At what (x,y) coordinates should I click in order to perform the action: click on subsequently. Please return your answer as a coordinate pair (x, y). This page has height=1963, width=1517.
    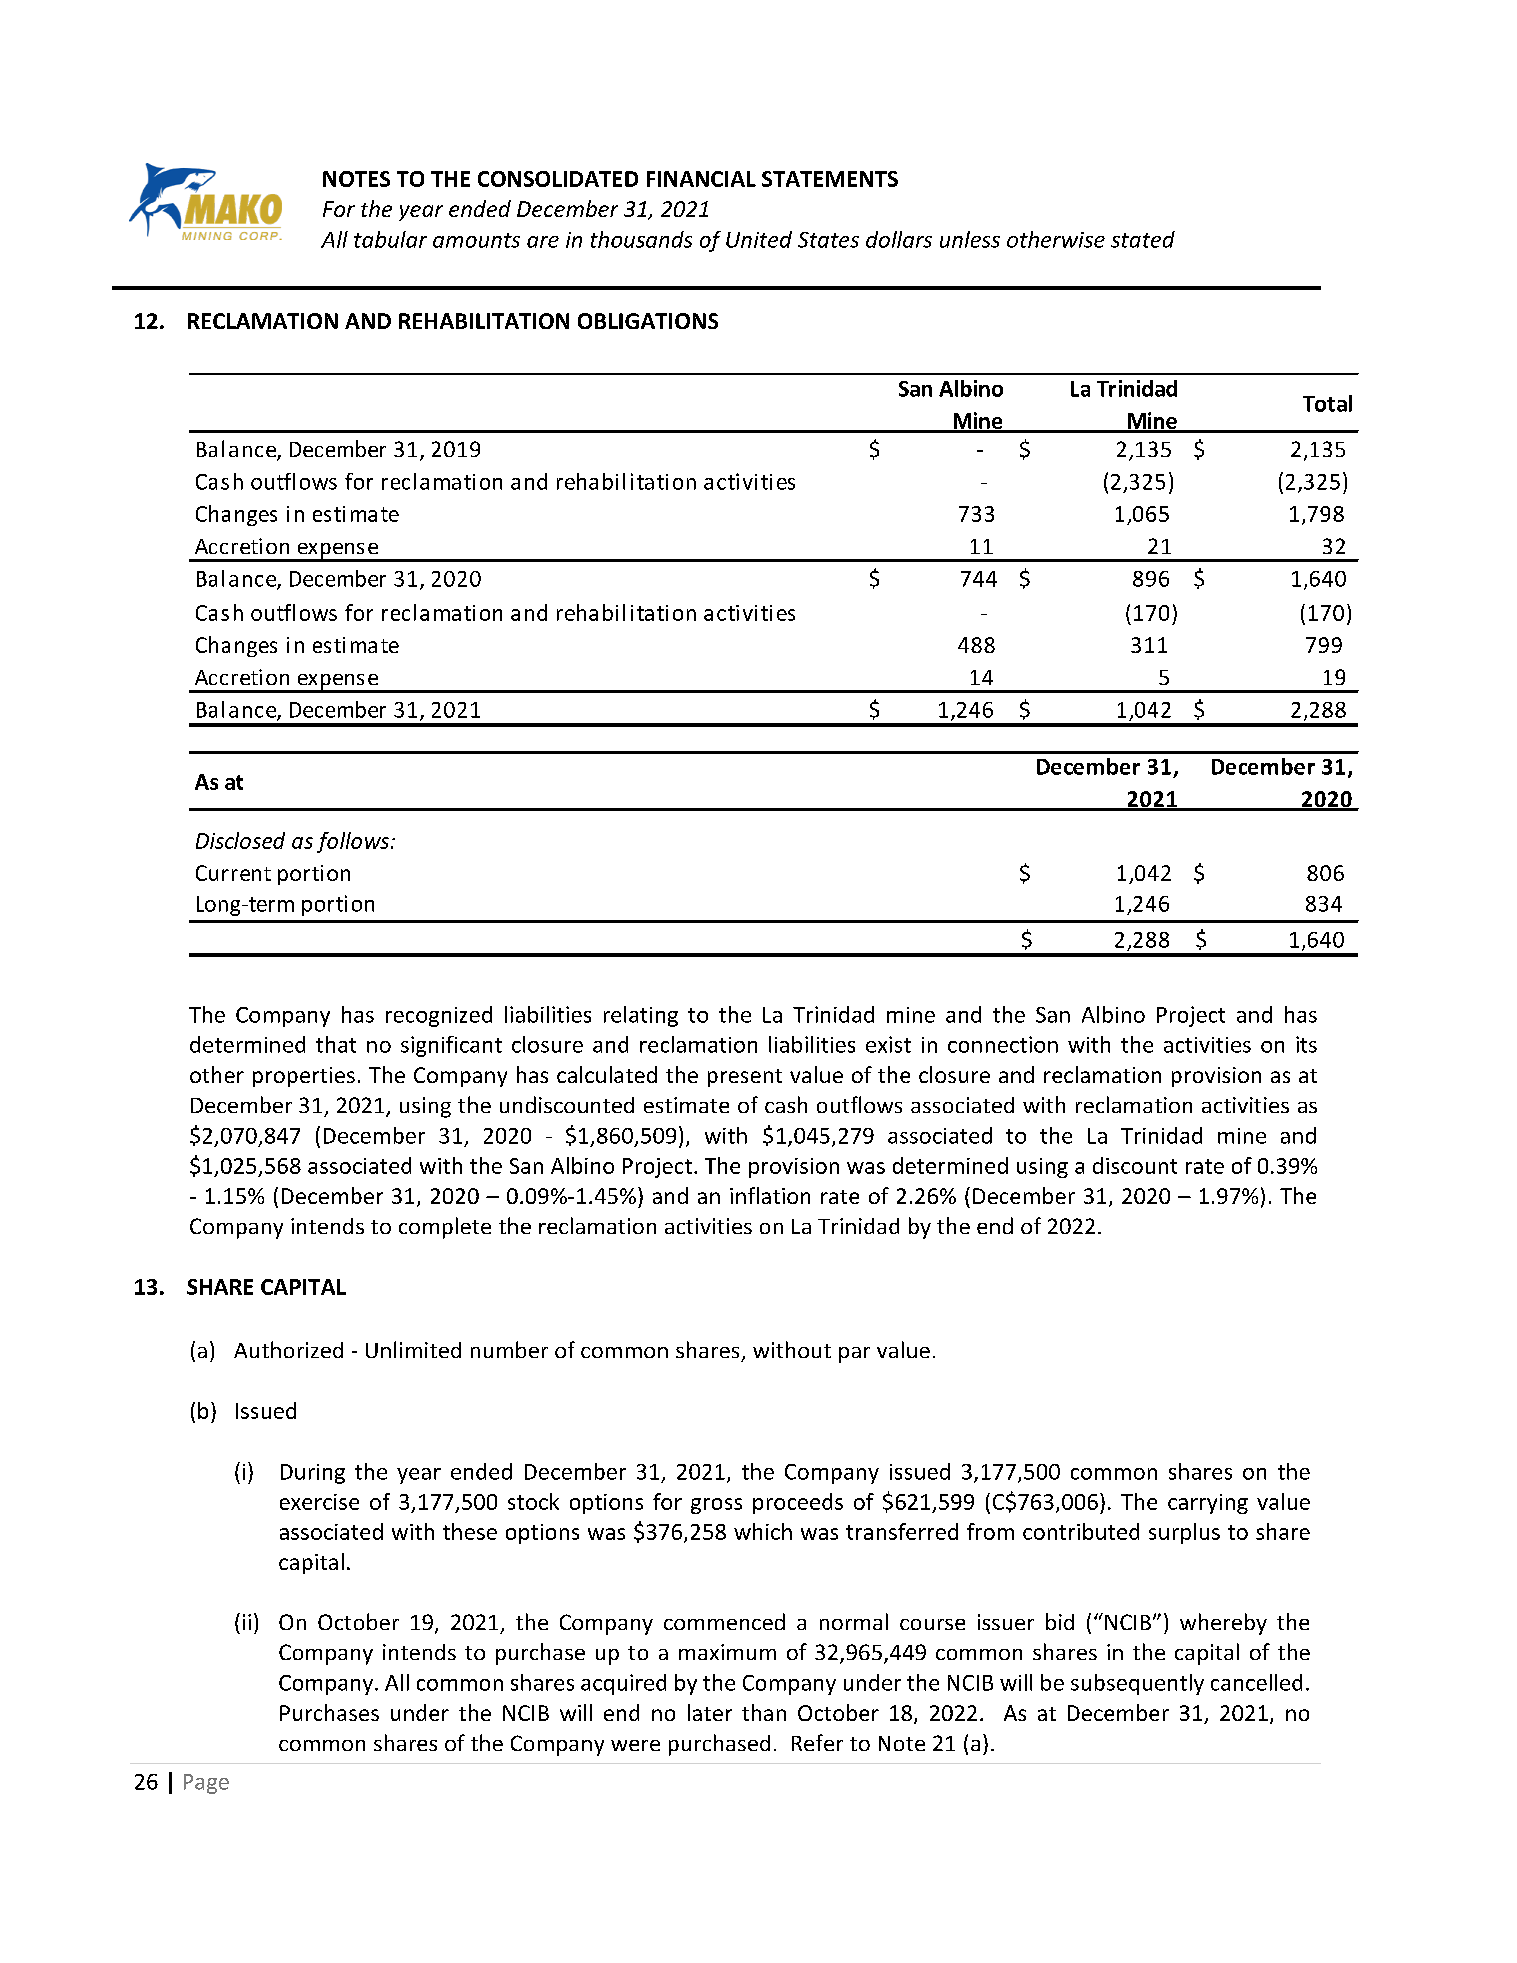
    Looking at the image, I should click on (1137, 1684).
